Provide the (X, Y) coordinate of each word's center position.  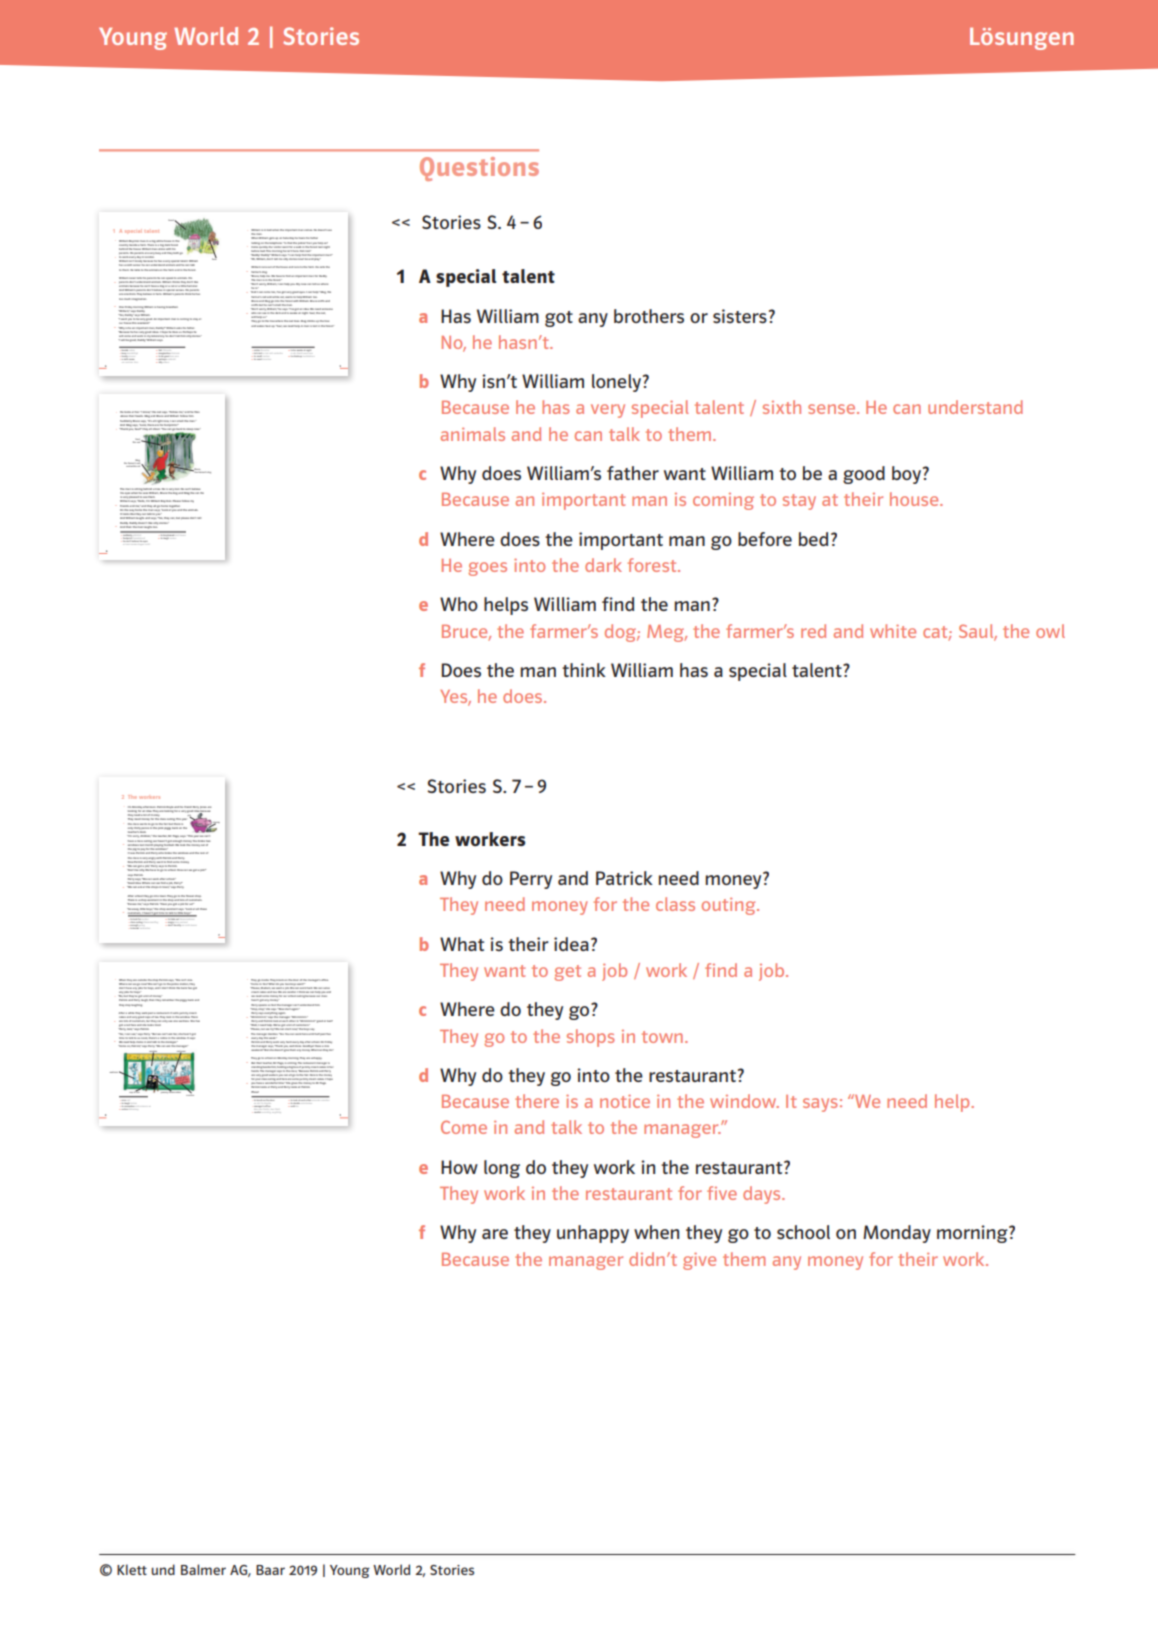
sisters (740, 316)
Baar (270, 1570)
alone (161, 247)
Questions (479, 169)
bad (330, 1021)
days (763, 1195)
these (203, 909)
